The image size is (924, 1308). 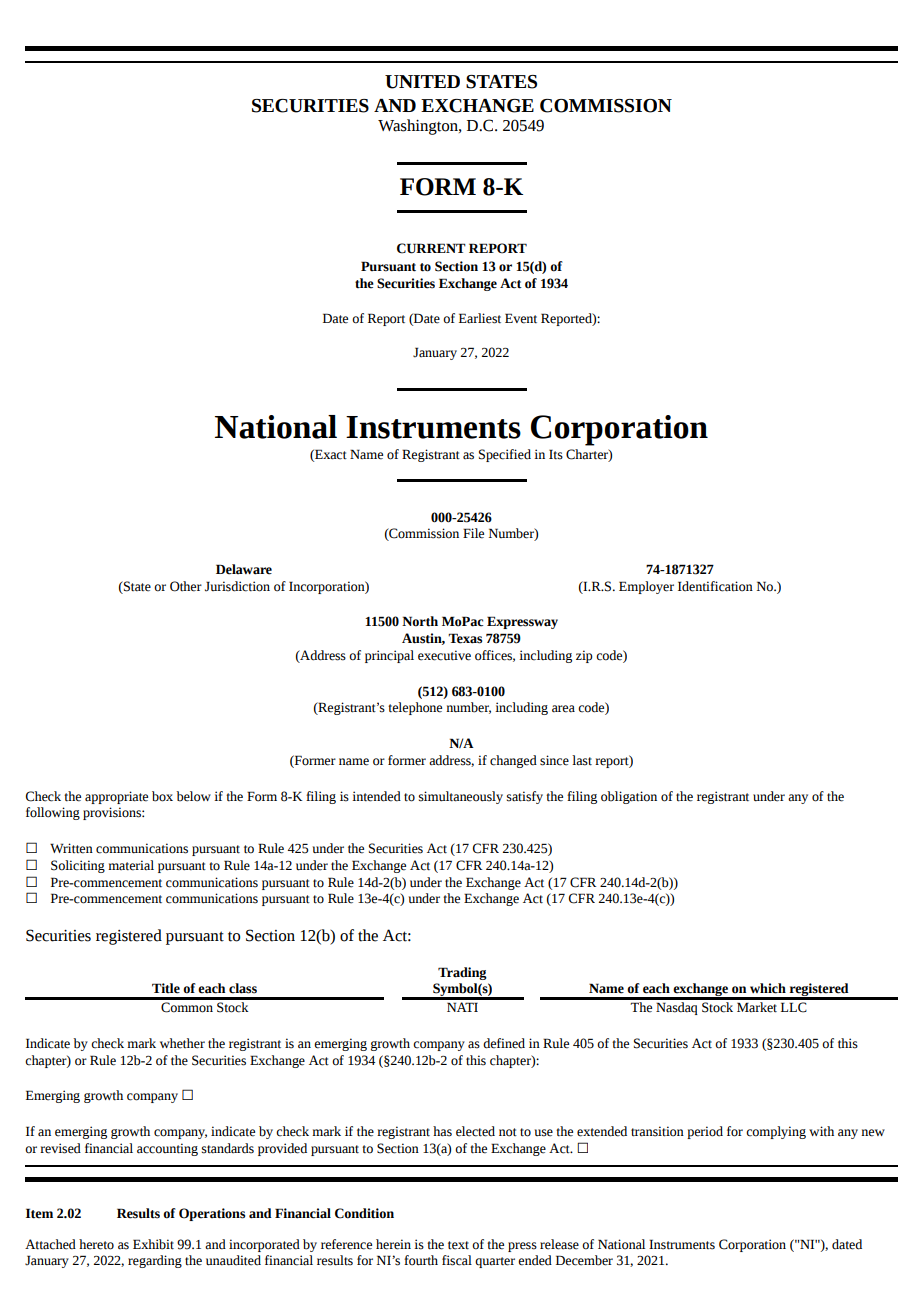 What do you see at coordinates (461, 797) in the document?
I see `simultaneously` at bounding box center [461, 797].
